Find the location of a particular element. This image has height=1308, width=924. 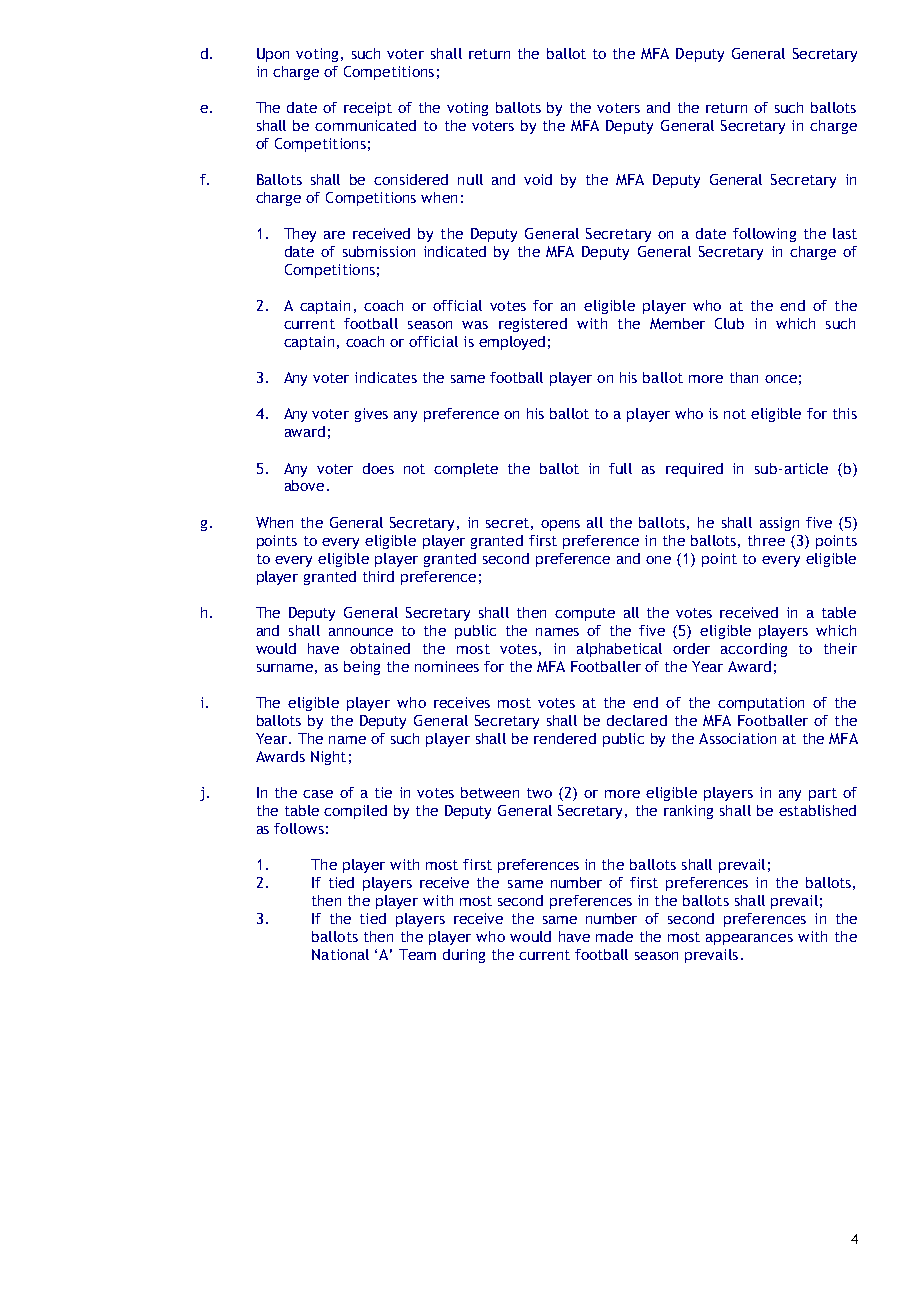

receipt is located at coordinates (368, 109).
